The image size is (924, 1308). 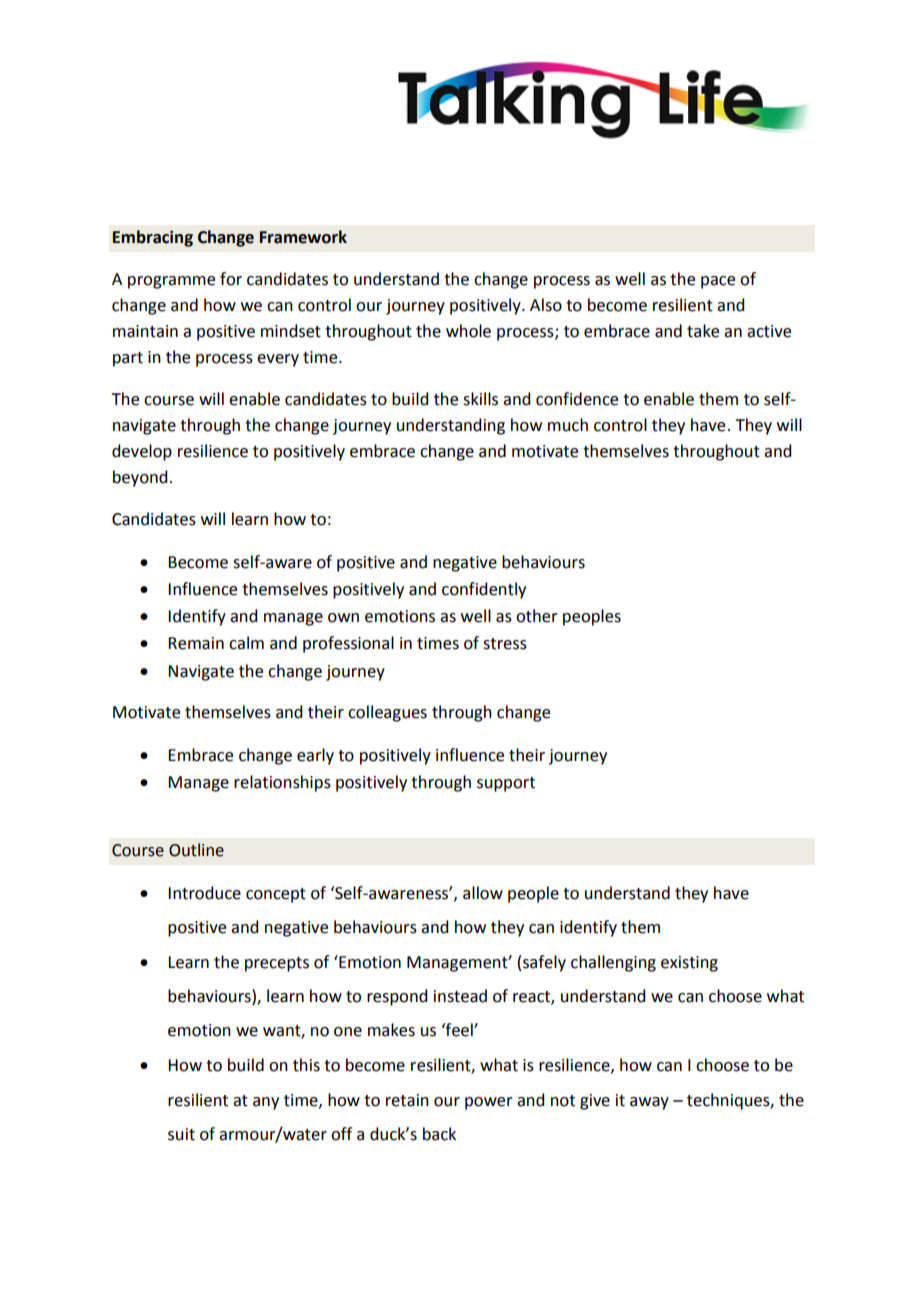 I want to click on Introduce, so click(x=204, y=893).
